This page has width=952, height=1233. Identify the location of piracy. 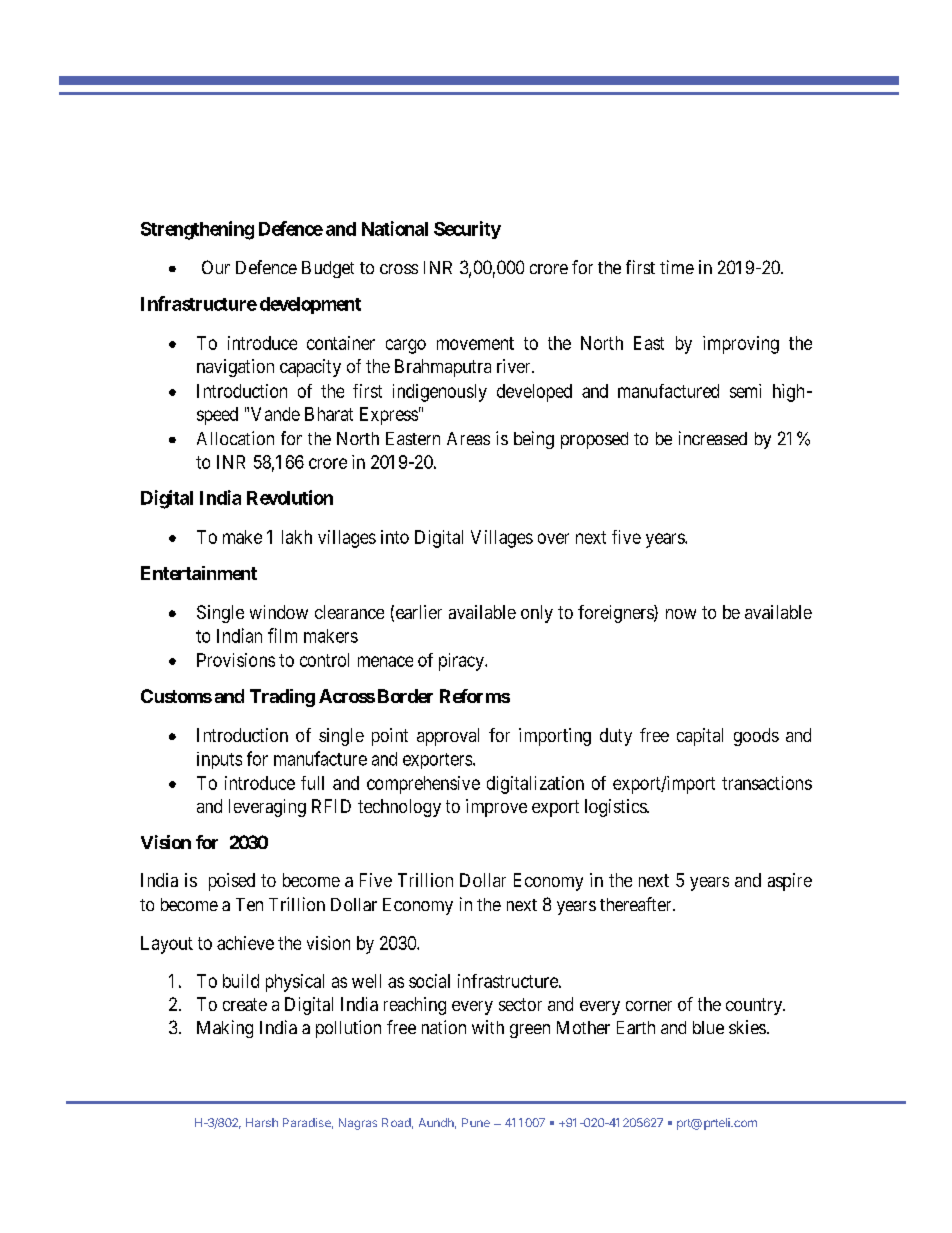
(462, 662).
